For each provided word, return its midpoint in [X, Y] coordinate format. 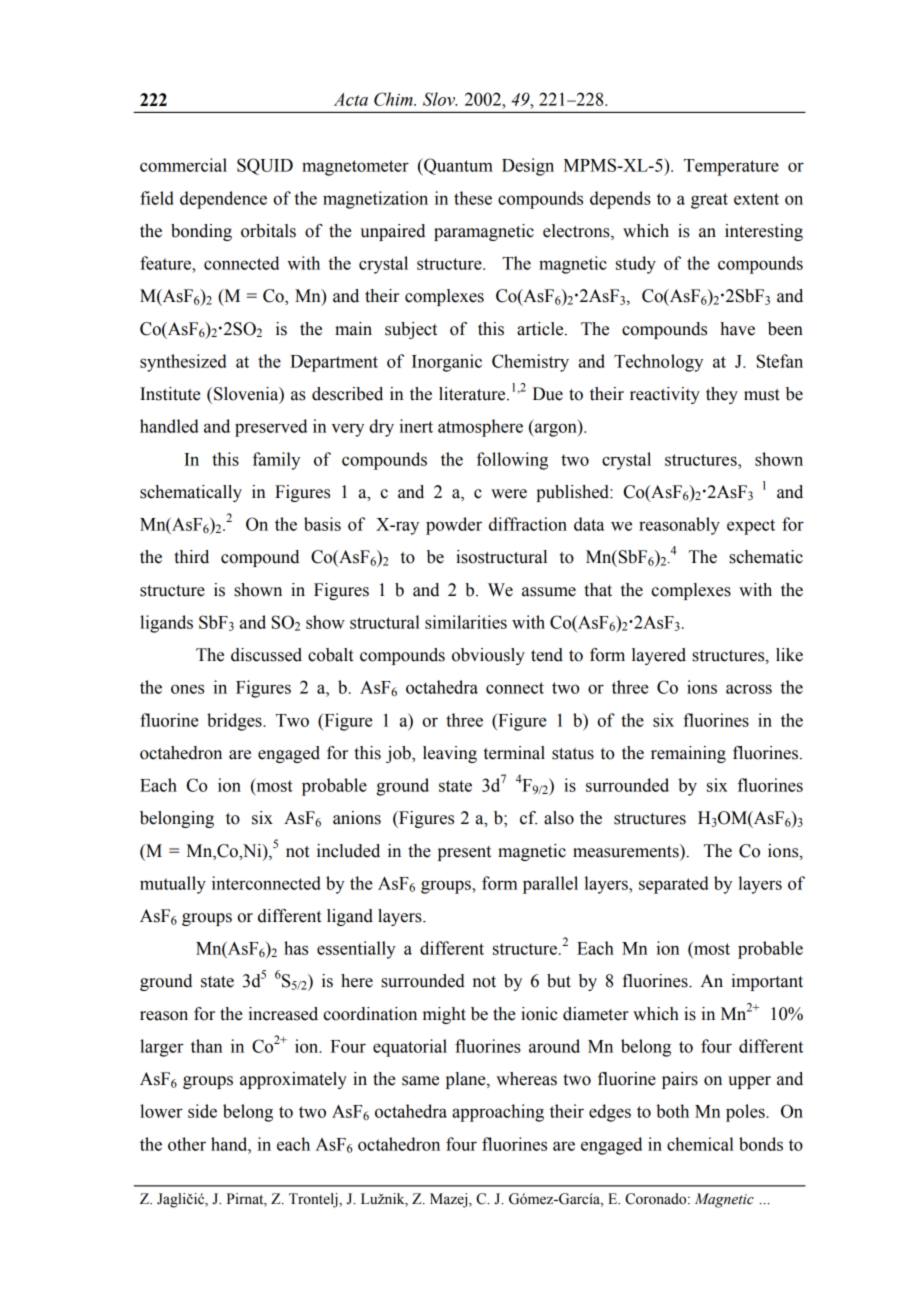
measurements [627, 851]
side [202, 1111]
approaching [498, 1113]
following [512, 461]
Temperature [731, 167]
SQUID [265, 166]
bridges [235, 722]
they [722, 395]
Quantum [457, 167]
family [276, 461]
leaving [450, 754]
